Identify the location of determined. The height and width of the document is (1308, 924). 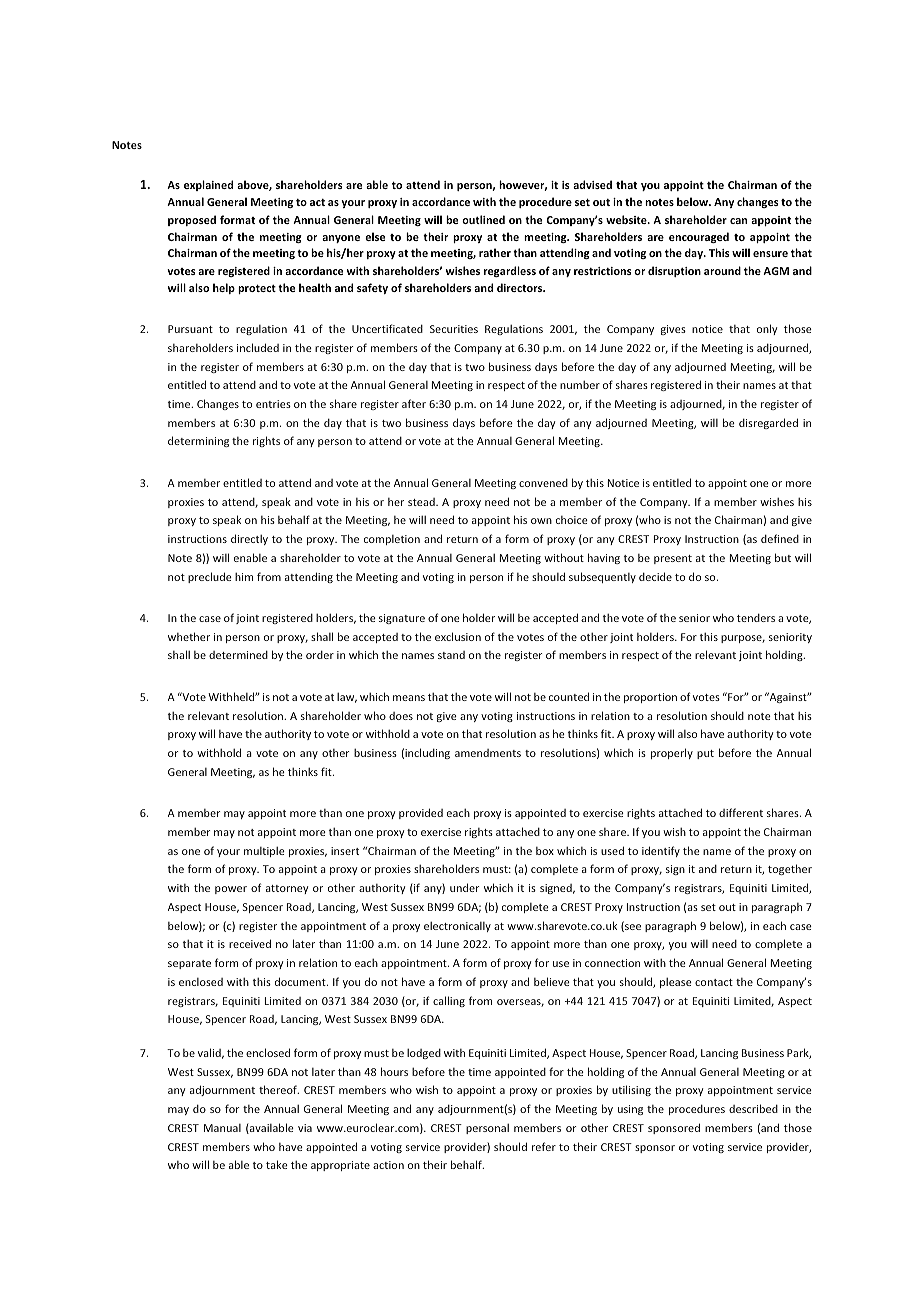
(238, 655).
